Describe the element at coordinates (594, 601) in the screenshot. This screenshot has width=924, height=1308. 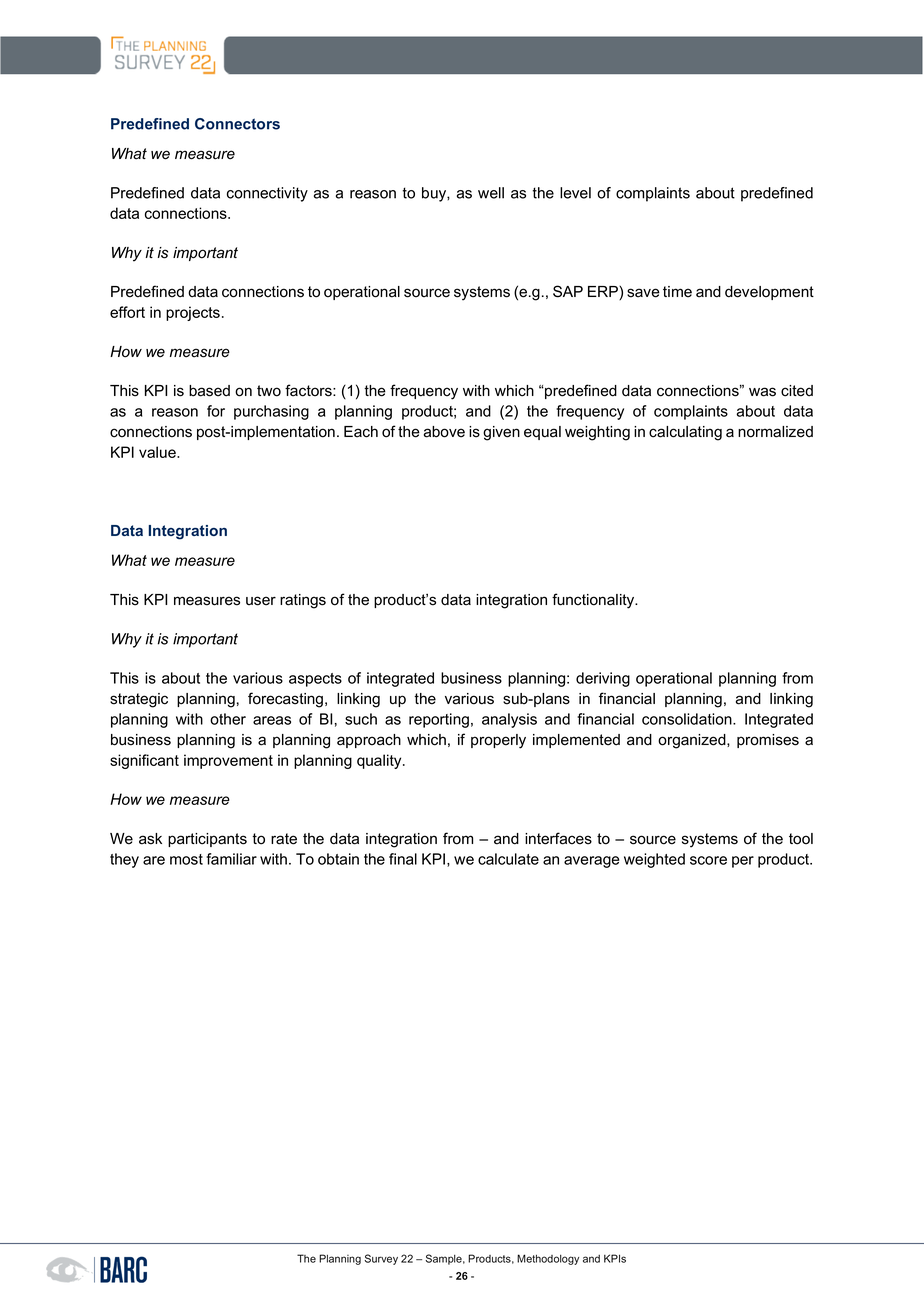
I see `functionality` at that location.
